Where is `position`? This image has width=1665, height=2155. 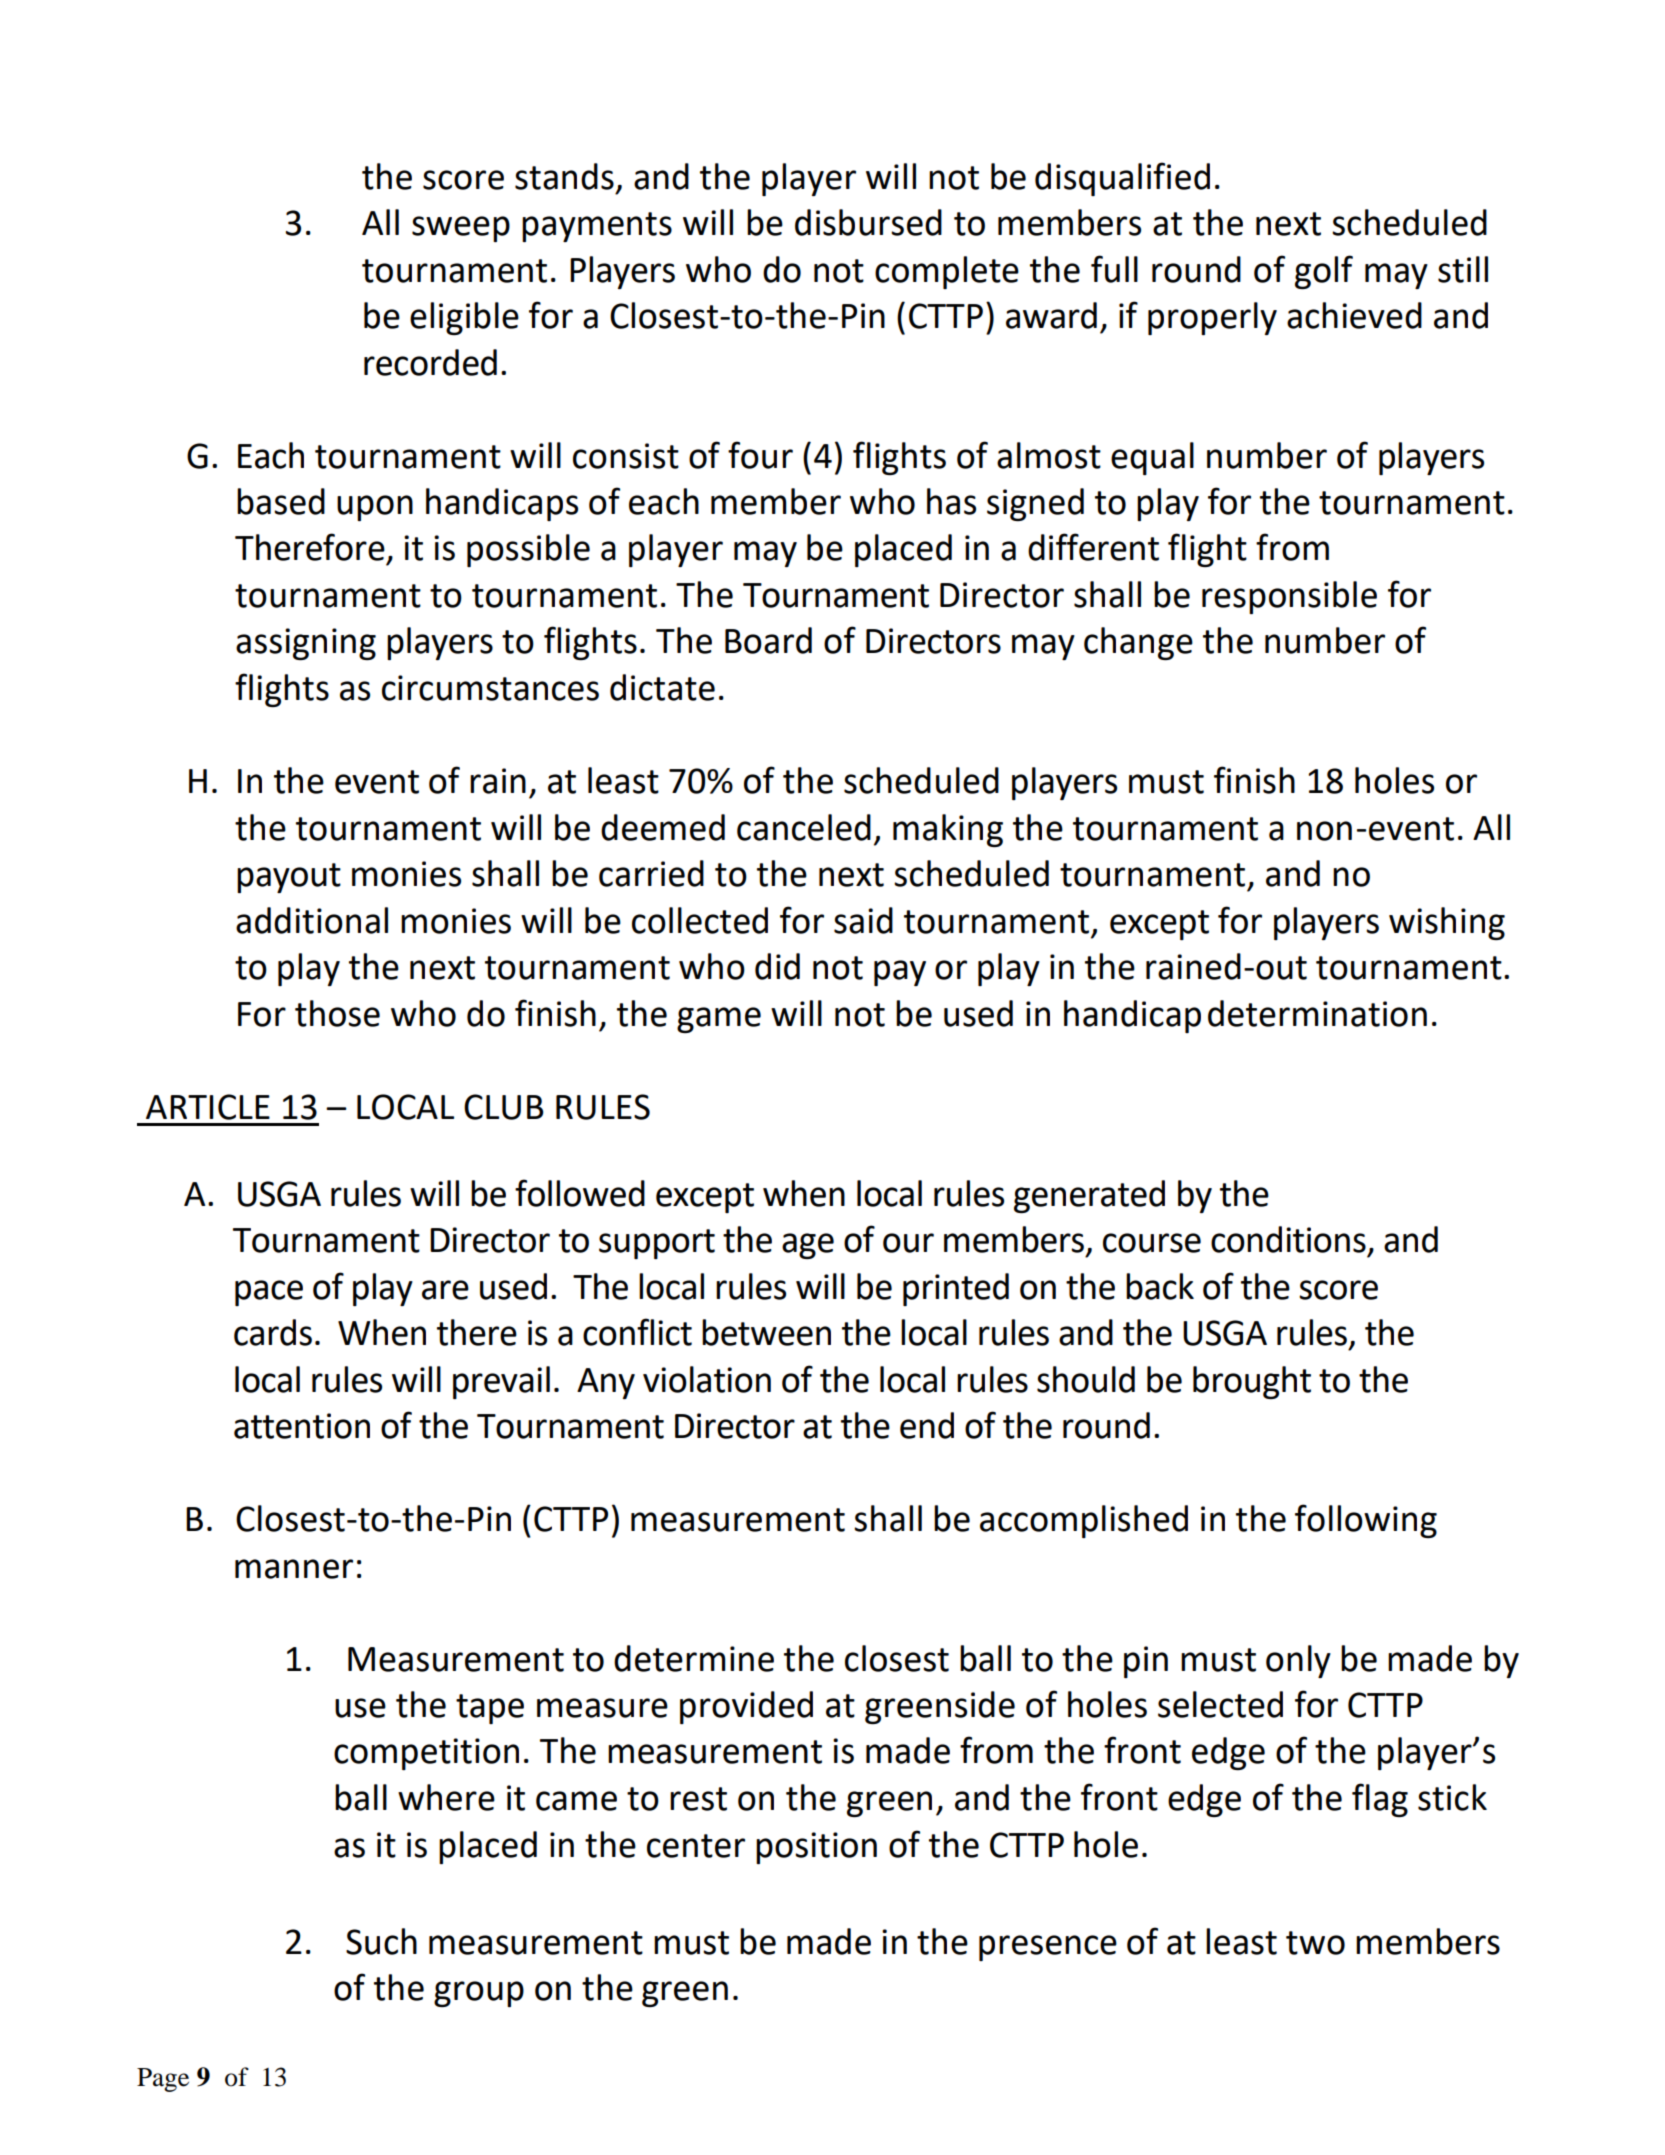
position is located at coordinates (816, 1848).
